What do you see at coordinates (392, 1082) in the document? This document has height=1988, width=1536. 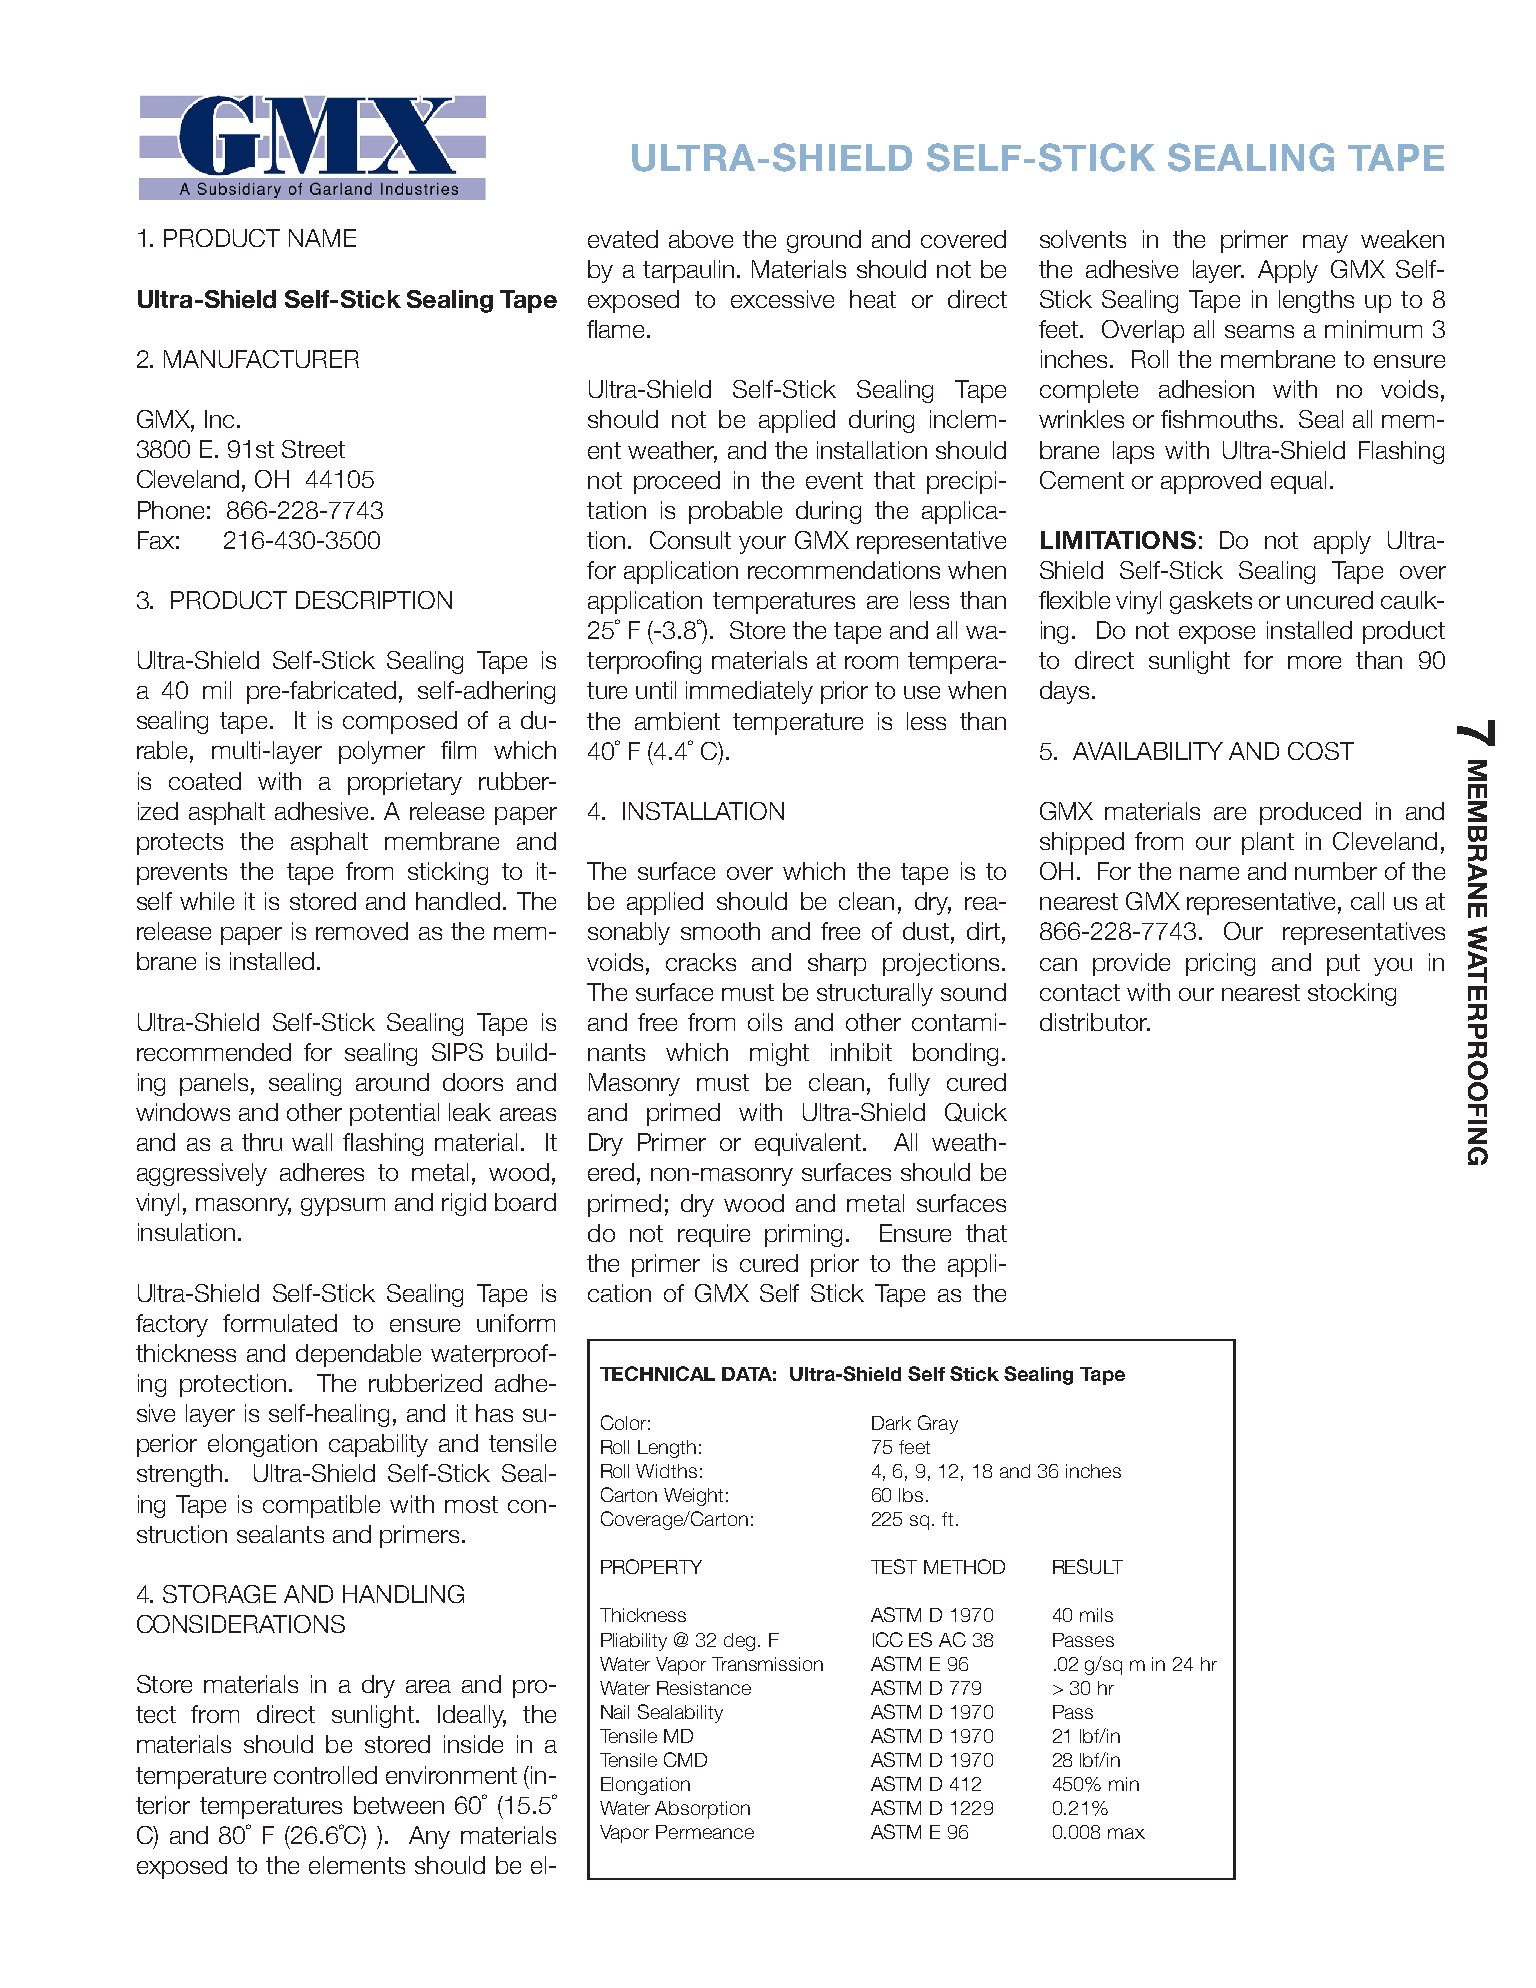 I see `around` at bounding box center [392, 1082].
